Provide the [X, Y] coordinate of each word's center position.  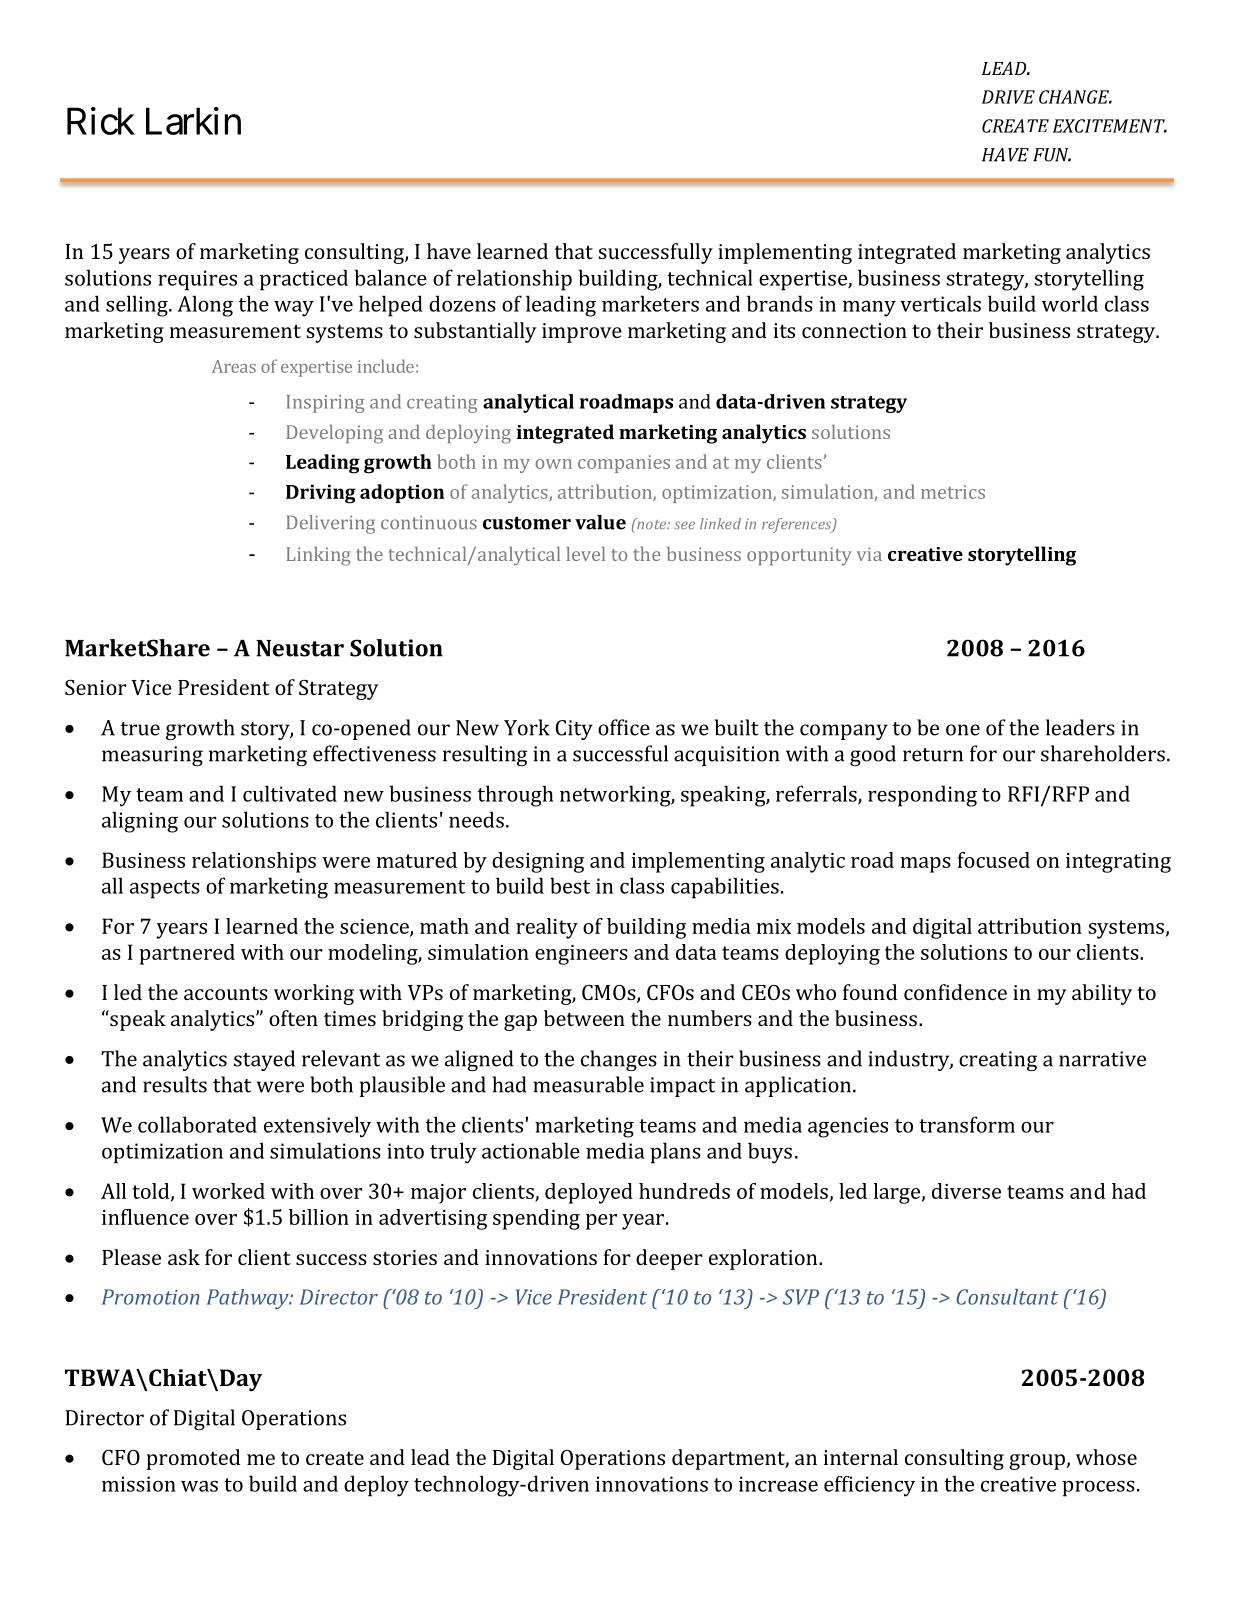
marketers [650, 303]
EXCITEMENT [1110, 126]
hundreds [684, 1191]
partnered [187, 954]
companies [624, 464]
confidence [955, 992]
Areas [234, 366]
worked [228, 1191]
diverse [966, 1191]
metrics [953, 492]
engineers [581, 955]
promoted [193, 1459]
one [963, 730]
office [624, 727]
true [140, 729]
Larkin [193, 121]
